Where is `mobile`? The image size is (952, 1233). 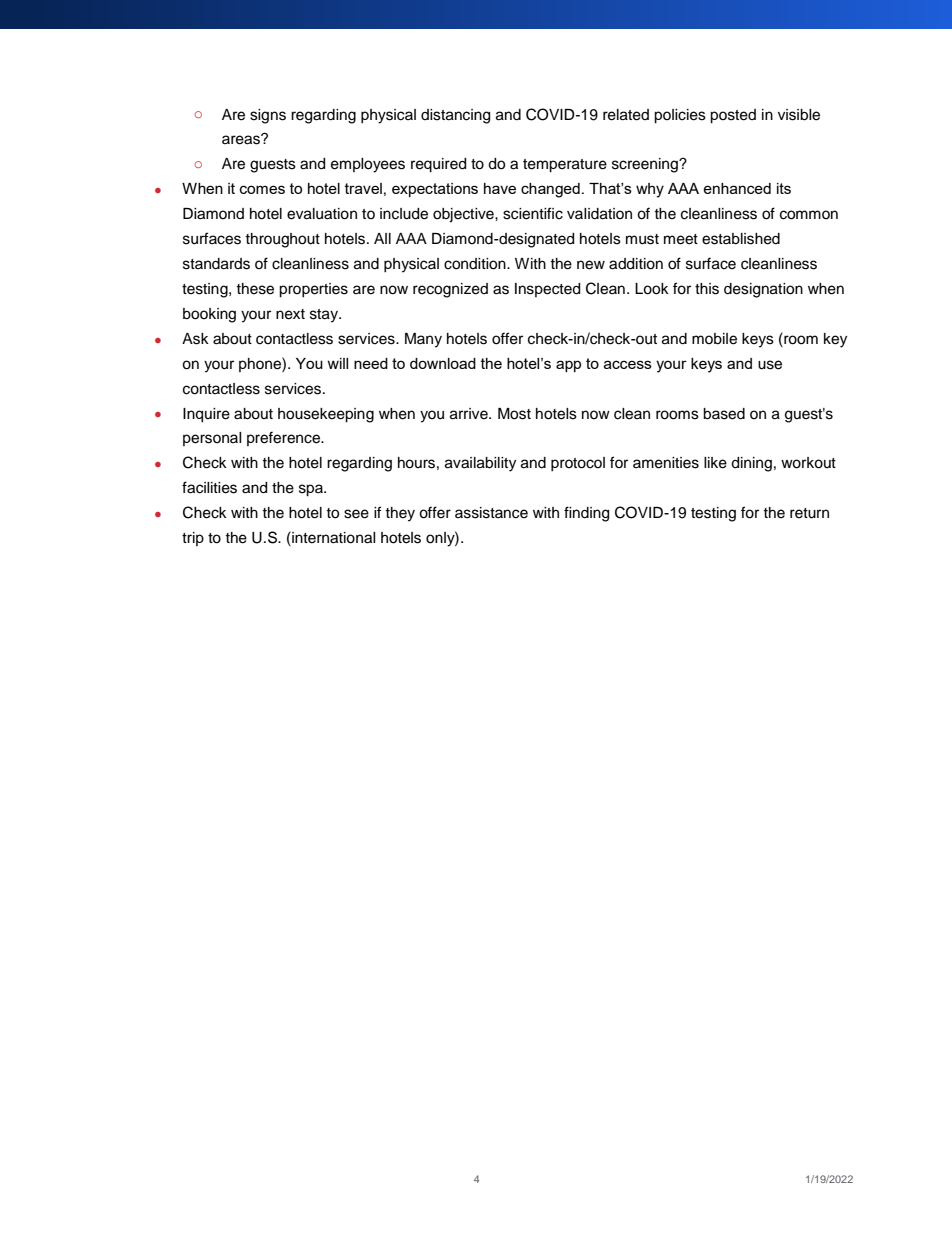
mobile is located at coordinates (714, 339).
